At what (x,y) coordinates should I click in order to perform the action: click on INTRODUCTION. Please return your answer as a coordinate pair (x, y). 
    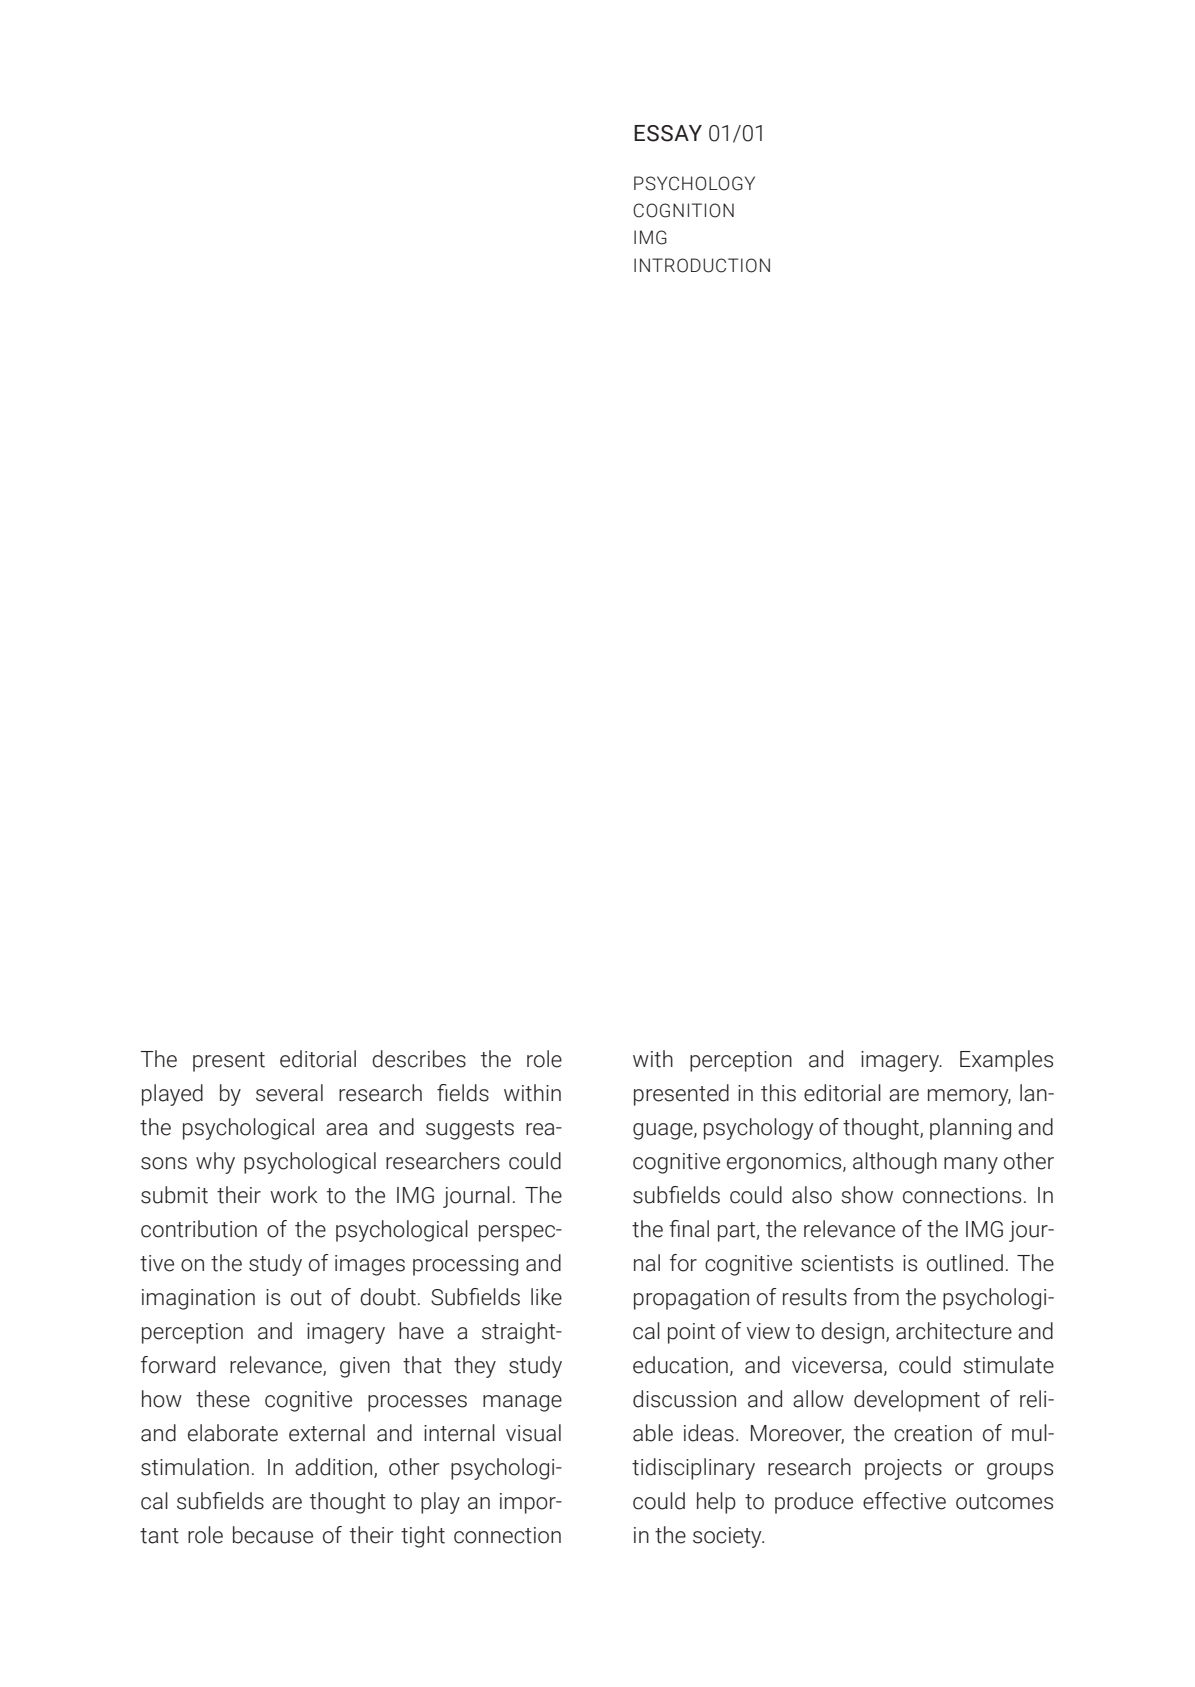
    Looking at the image, I should click on (702, 265).
